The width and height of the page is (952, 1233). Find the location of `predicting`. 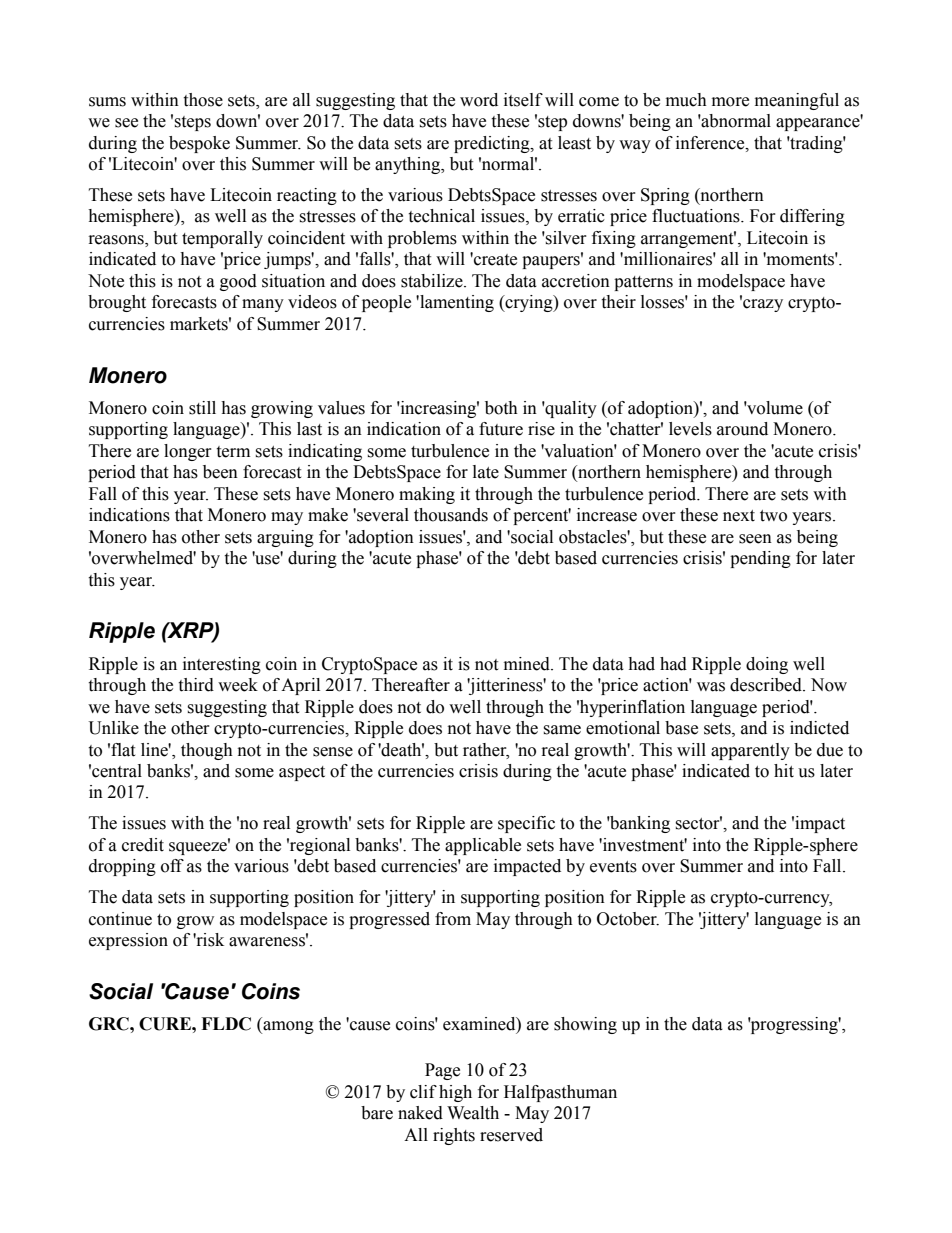

predicting is located at coordinates (493, 144).
